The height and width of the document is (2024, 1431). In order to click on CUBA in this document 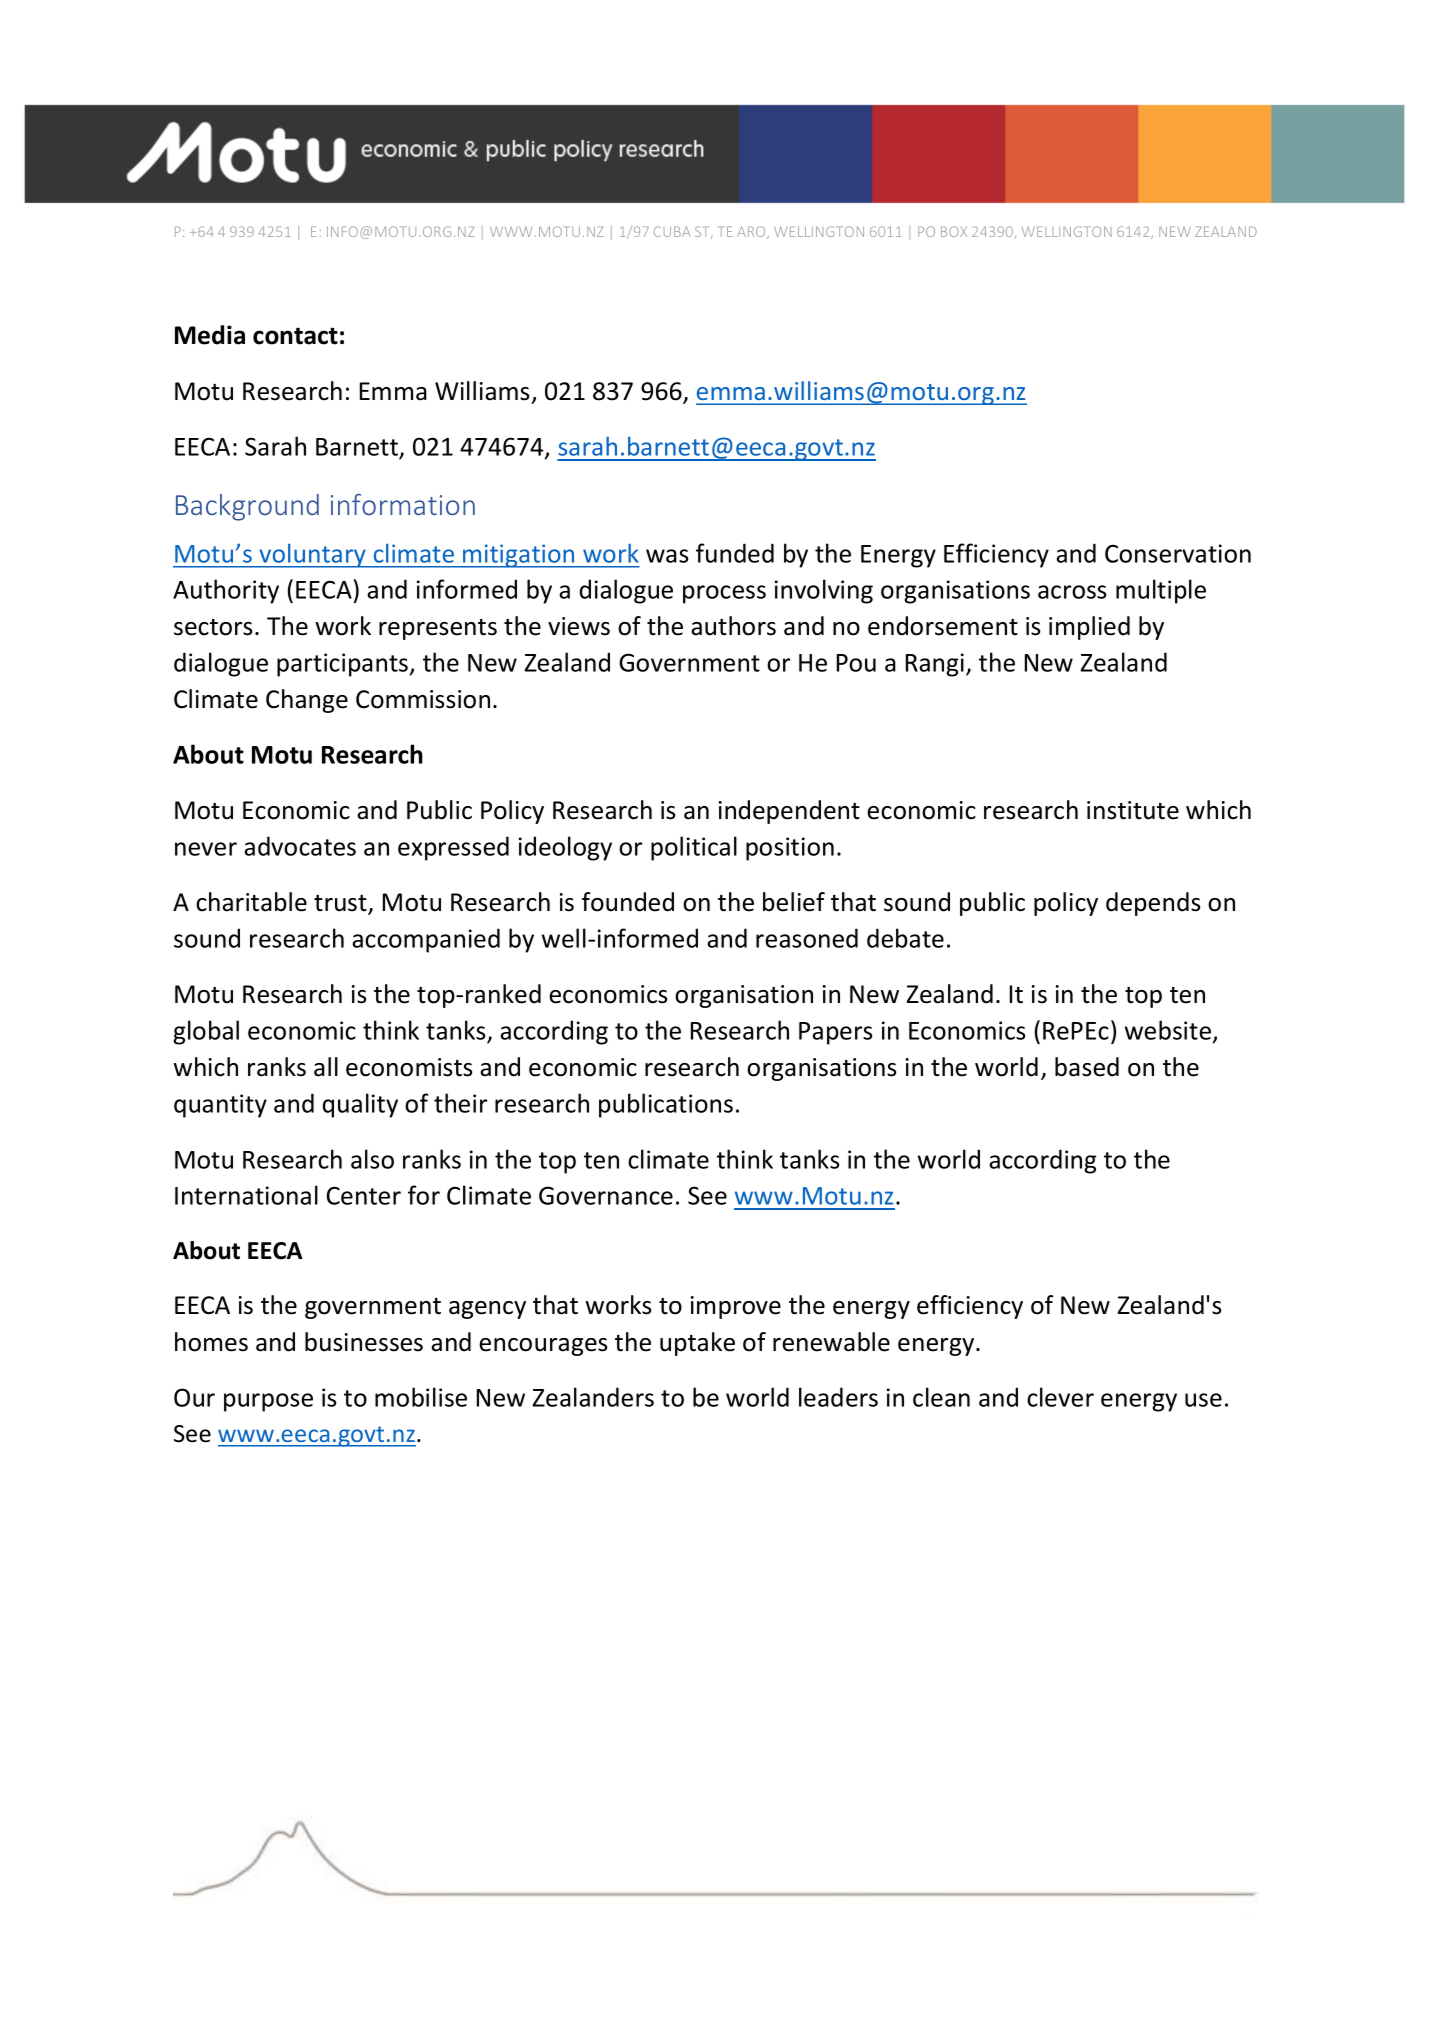, I will do `click(672, 231)`.
